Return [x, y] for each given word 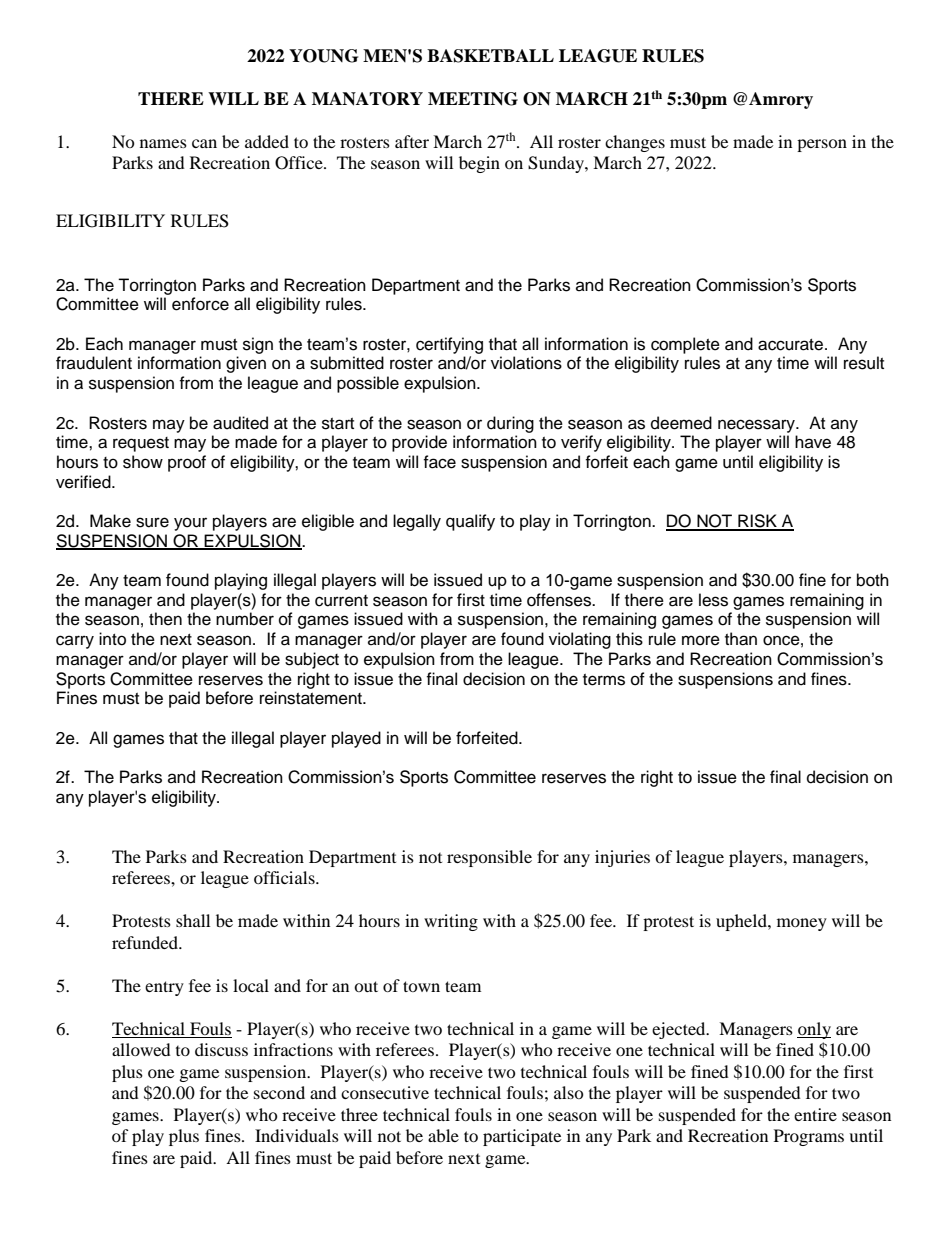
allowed [141, 1049]
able [443, 1135]
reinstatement [312, 698]
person [822, 145]
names [163, 143]
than [741, 639]
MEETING [473, 99]
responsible [489, 858]
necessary [757, 426]
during [510, 424]
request [141, 444]
